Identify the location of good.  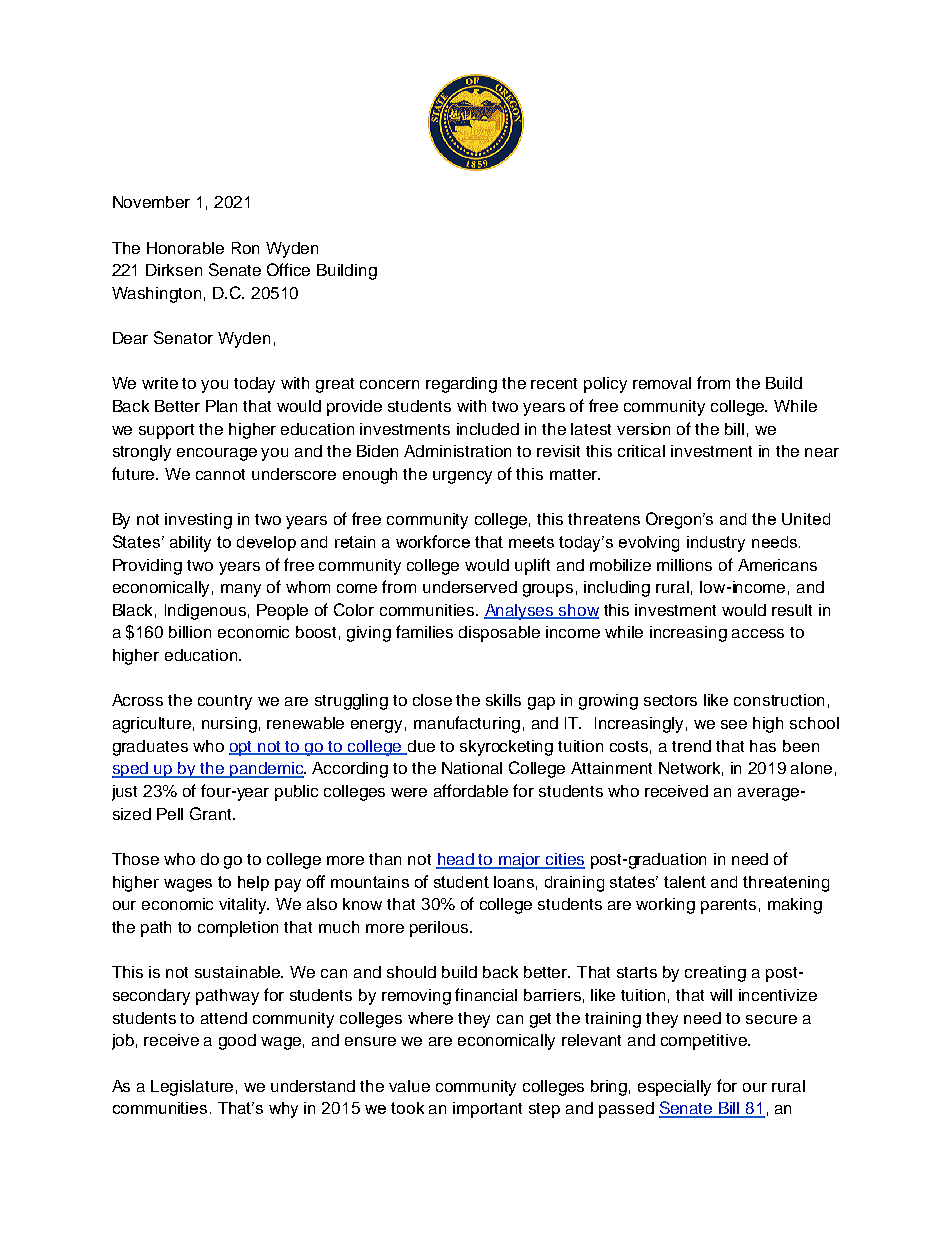
(237, 1042).
